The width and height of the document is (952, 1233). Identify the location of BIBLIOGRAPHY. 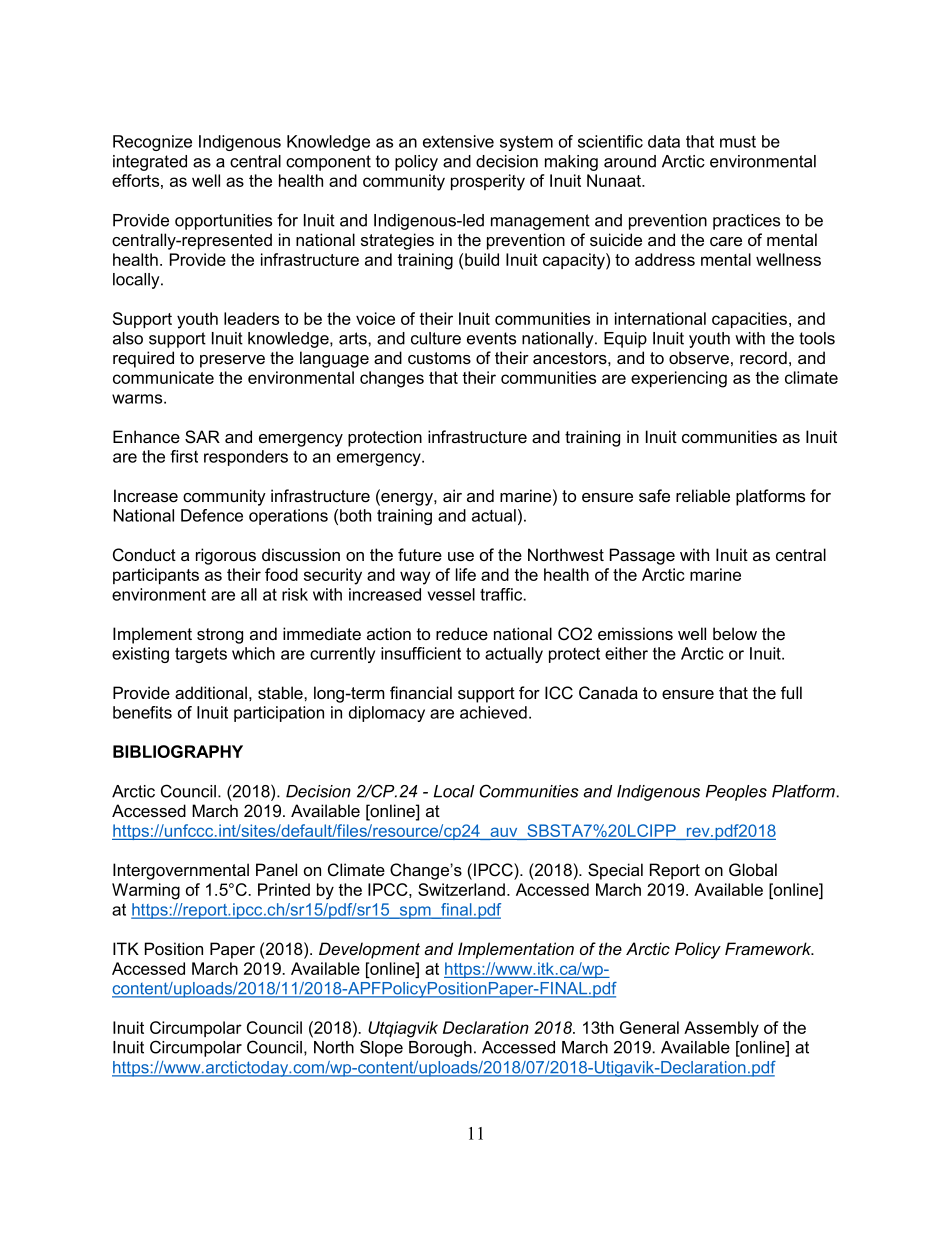
(178, 751).
